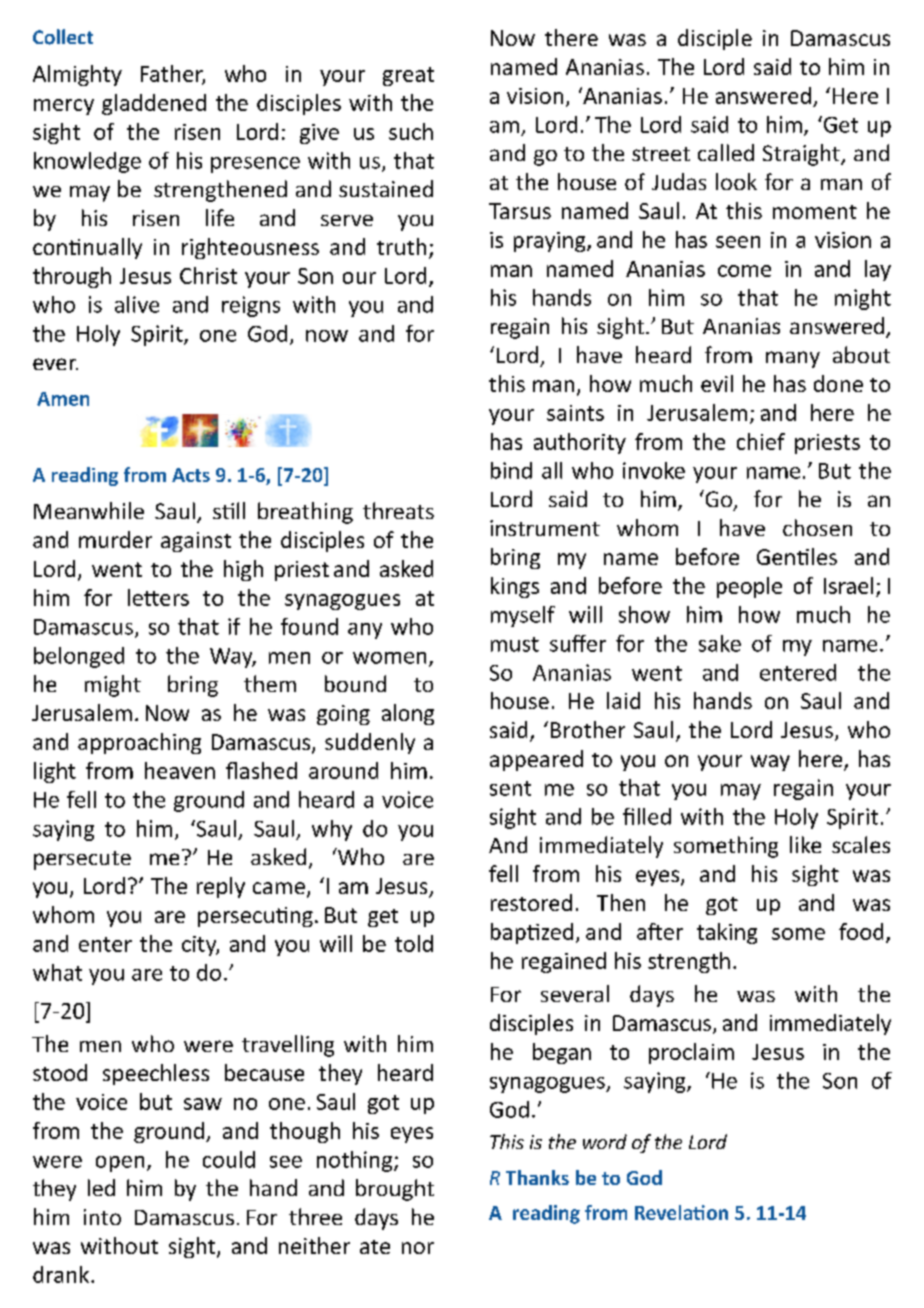  I want to click on mercy, so click(64, 107).
